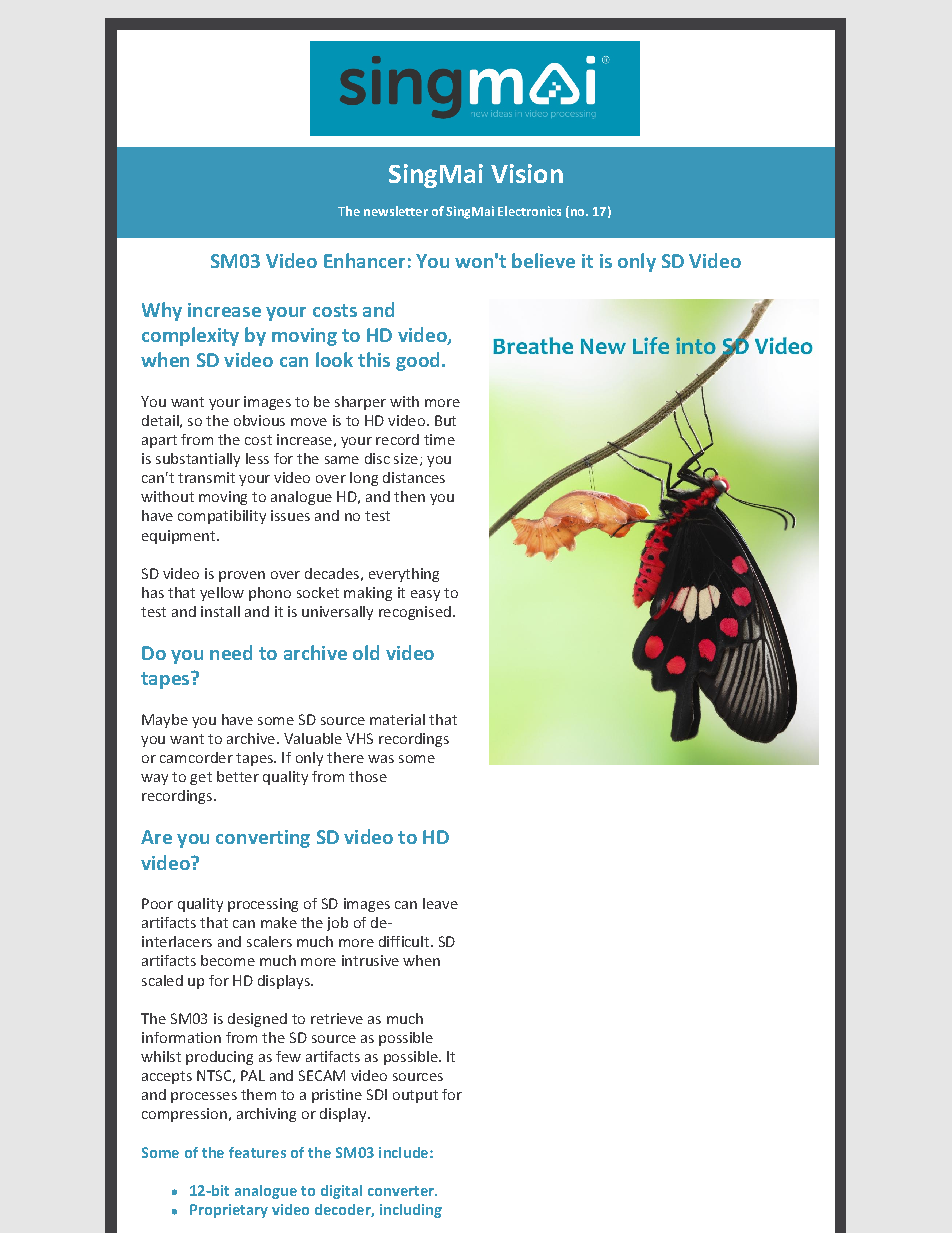  I want to click on sharper, so click(360, 403).
